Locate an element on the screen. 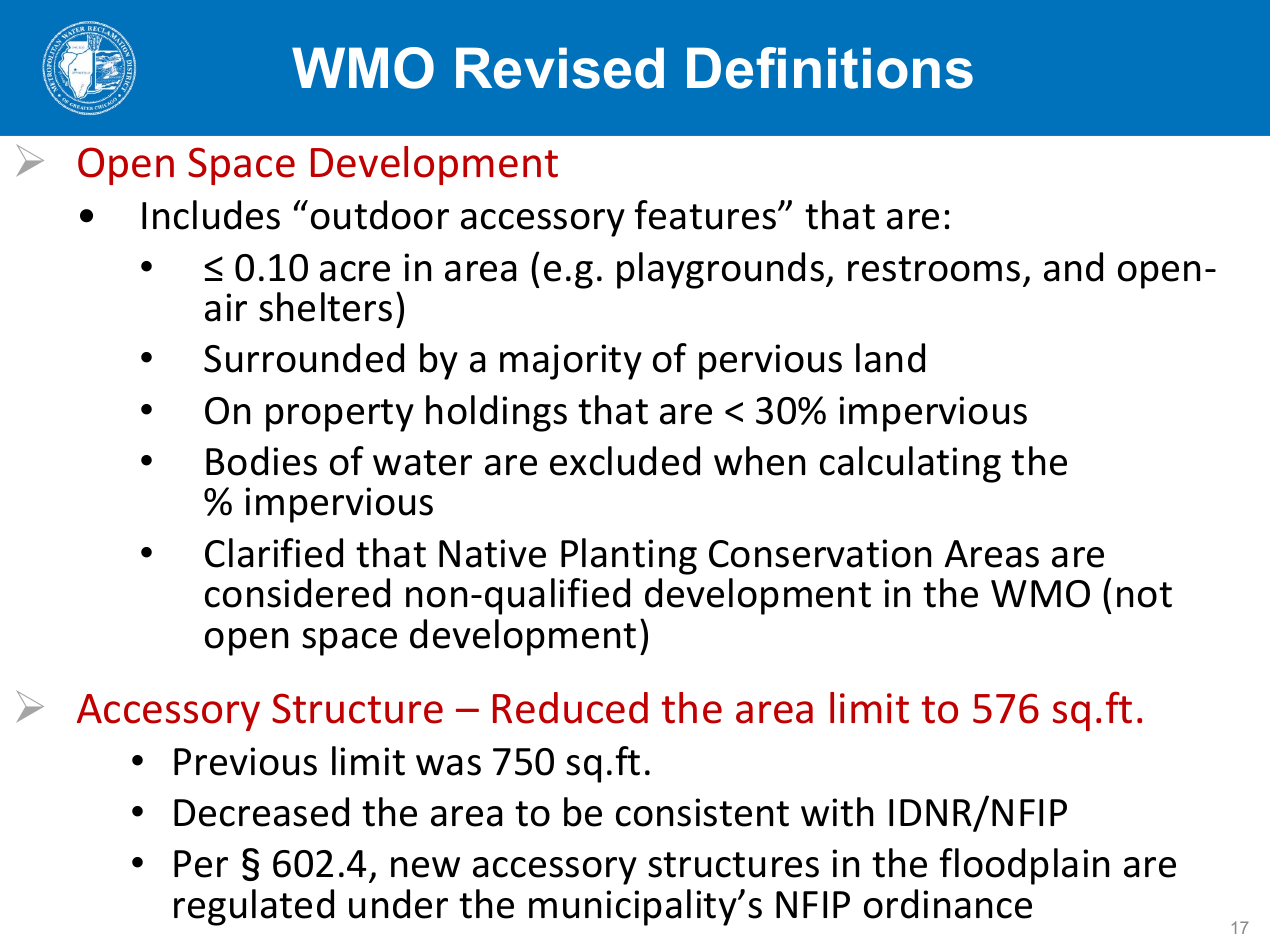 Image resolution: width=1270 pixels, height=952 pixels. Reduced is located at coordinates (570, 708).
